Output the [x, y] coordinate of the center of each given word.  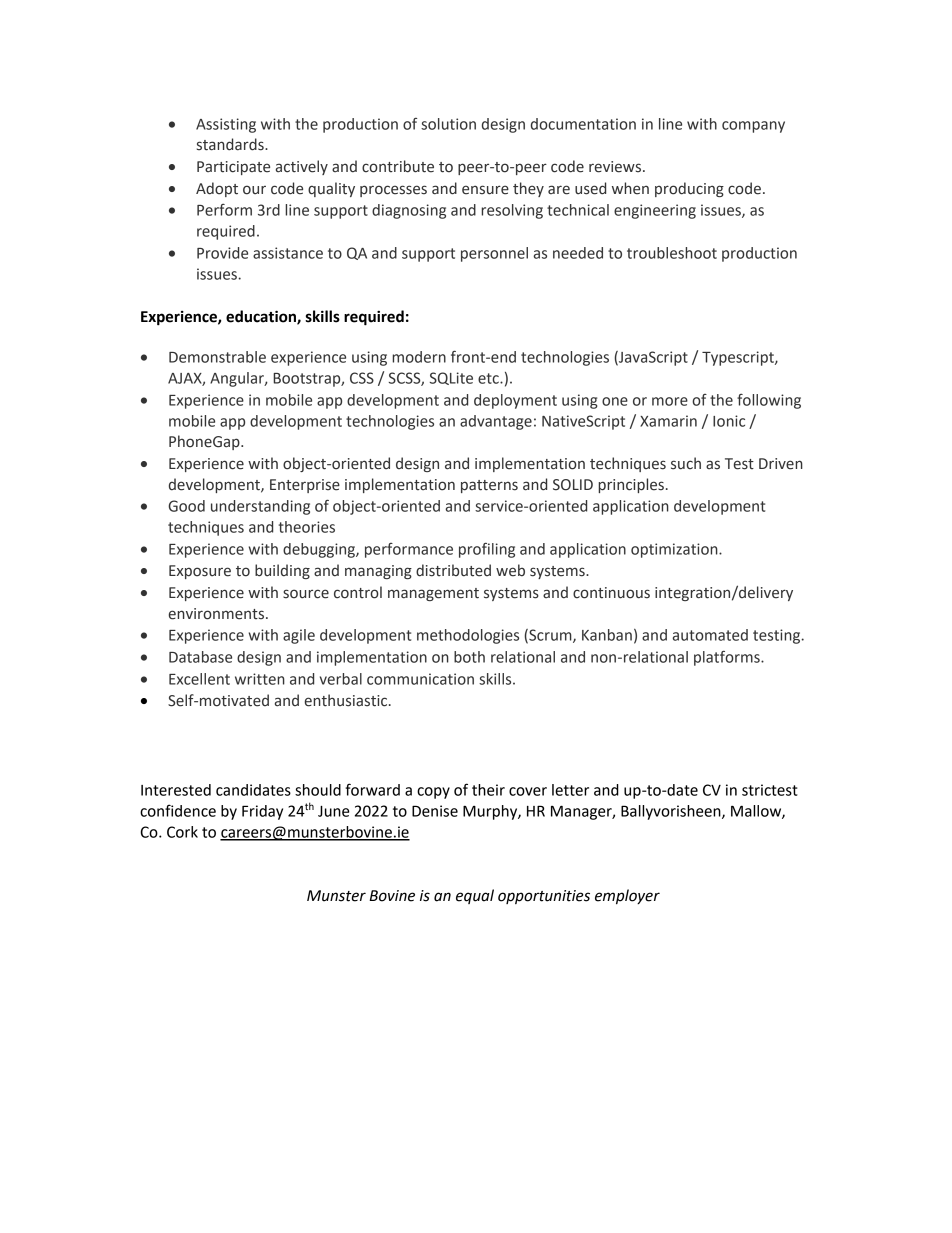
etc [489, 378]
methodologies [468, 636]
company [753, 127]
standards [231, 144]
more [670, 401]
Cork [182, 832]
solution [448, 124]
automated [710, 635]
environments [218, 614]
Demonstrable [217, 357]
